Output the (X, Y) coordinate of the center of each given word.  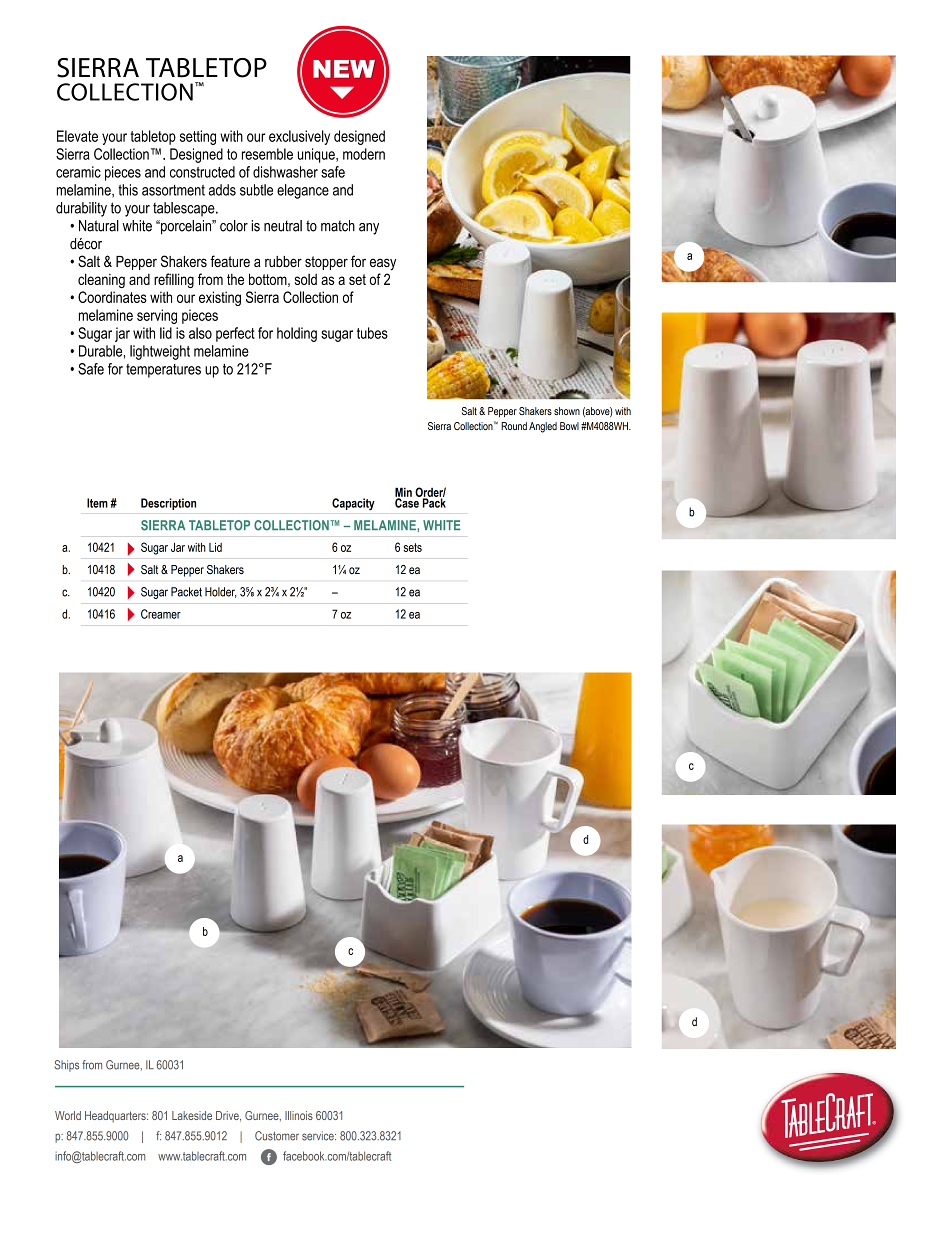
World (68, 1115)
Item (97, 503)
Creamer (161, 614)
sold (306, 279)
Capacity (353, 504)
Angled (543, 427)
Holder (220, 592)
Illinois (299, 1115)
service (319, 1136)
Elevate (77, 136)
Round (514, 426)
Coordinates (112, 297)
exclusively (299, 137)
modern (364, 154)
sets (413, 547)
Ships (66, 1066)
